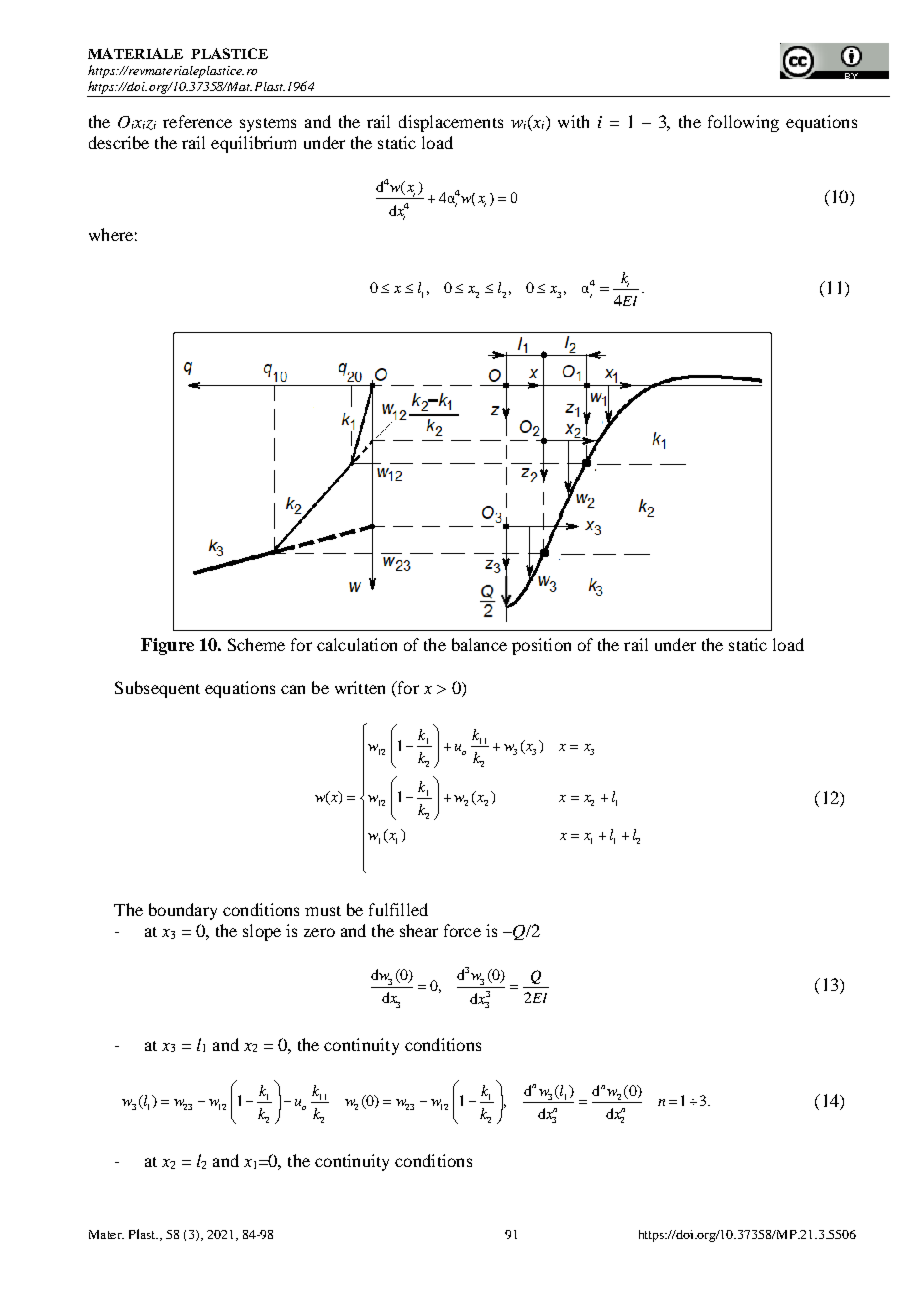  I want to click on following, so click(743, 123).
